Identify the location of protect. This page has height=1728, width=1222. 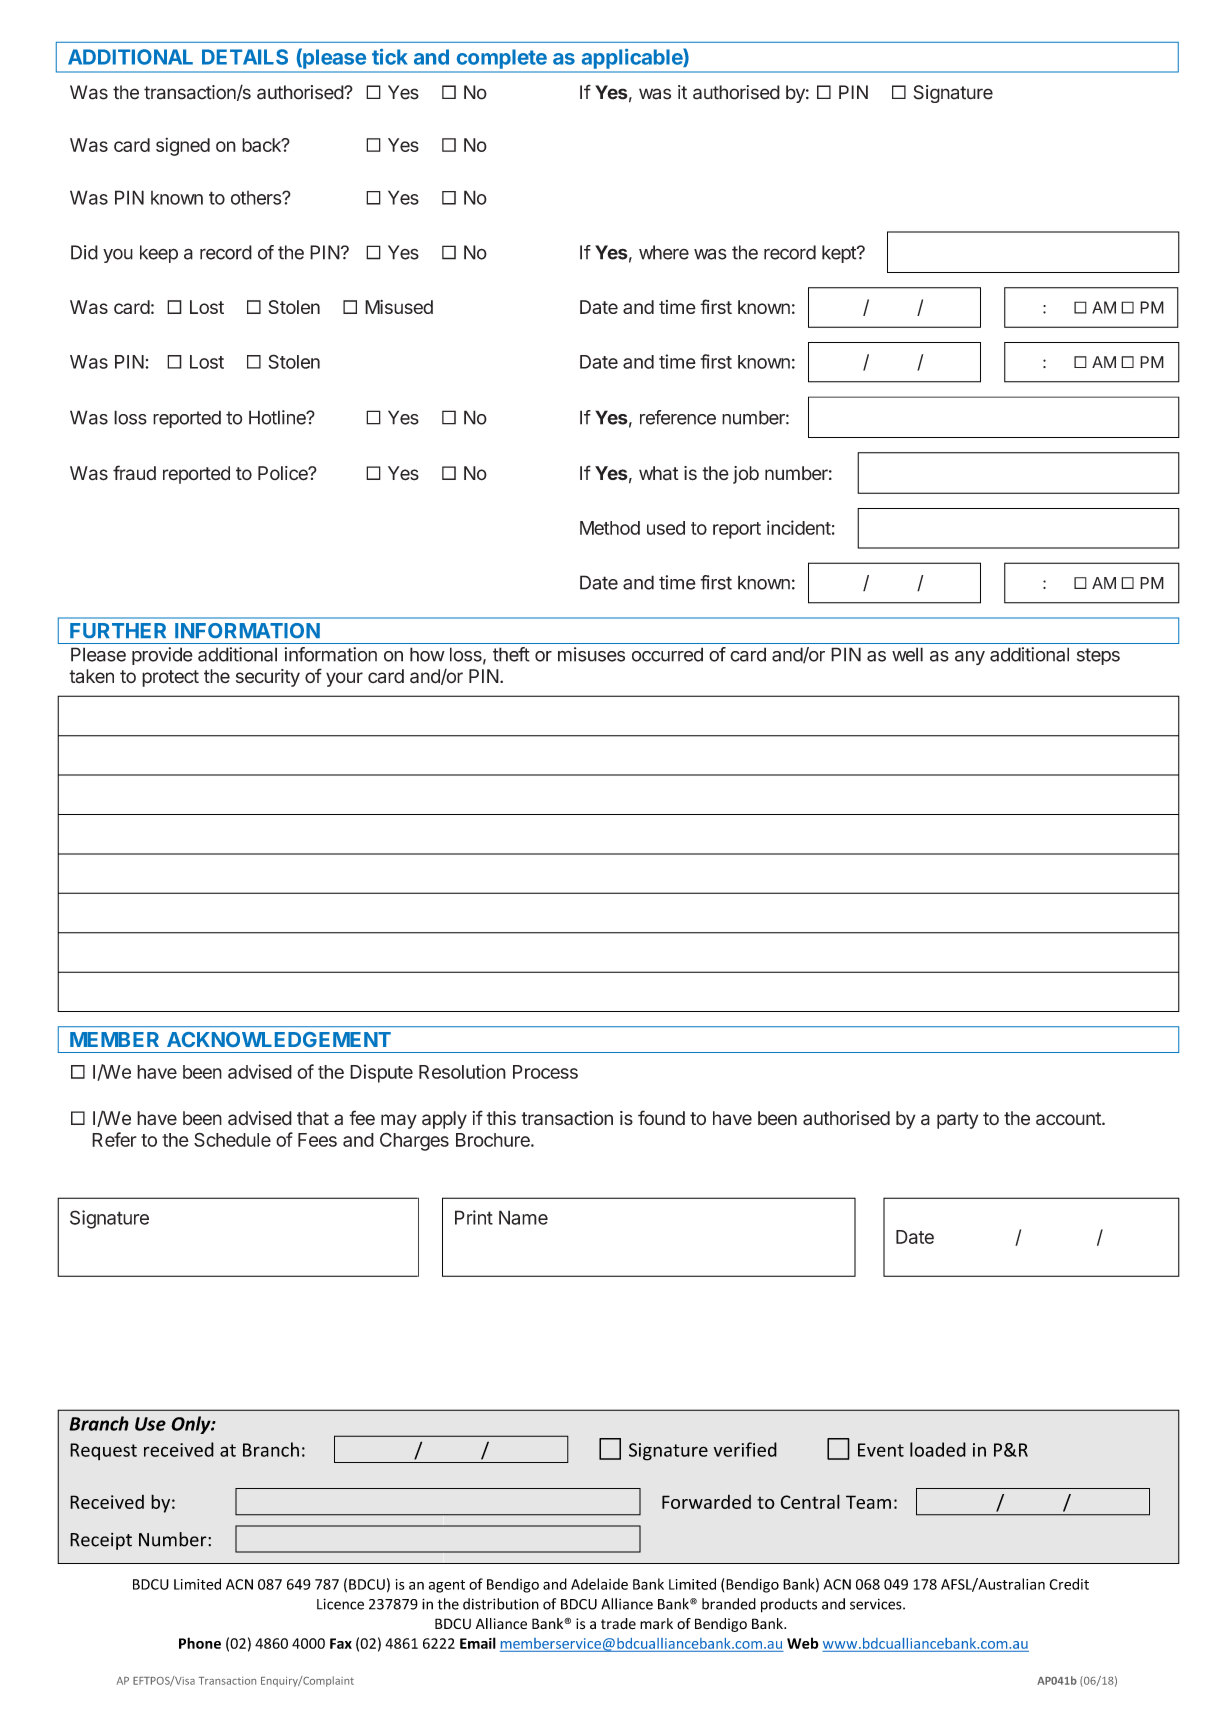
(170, 678).
